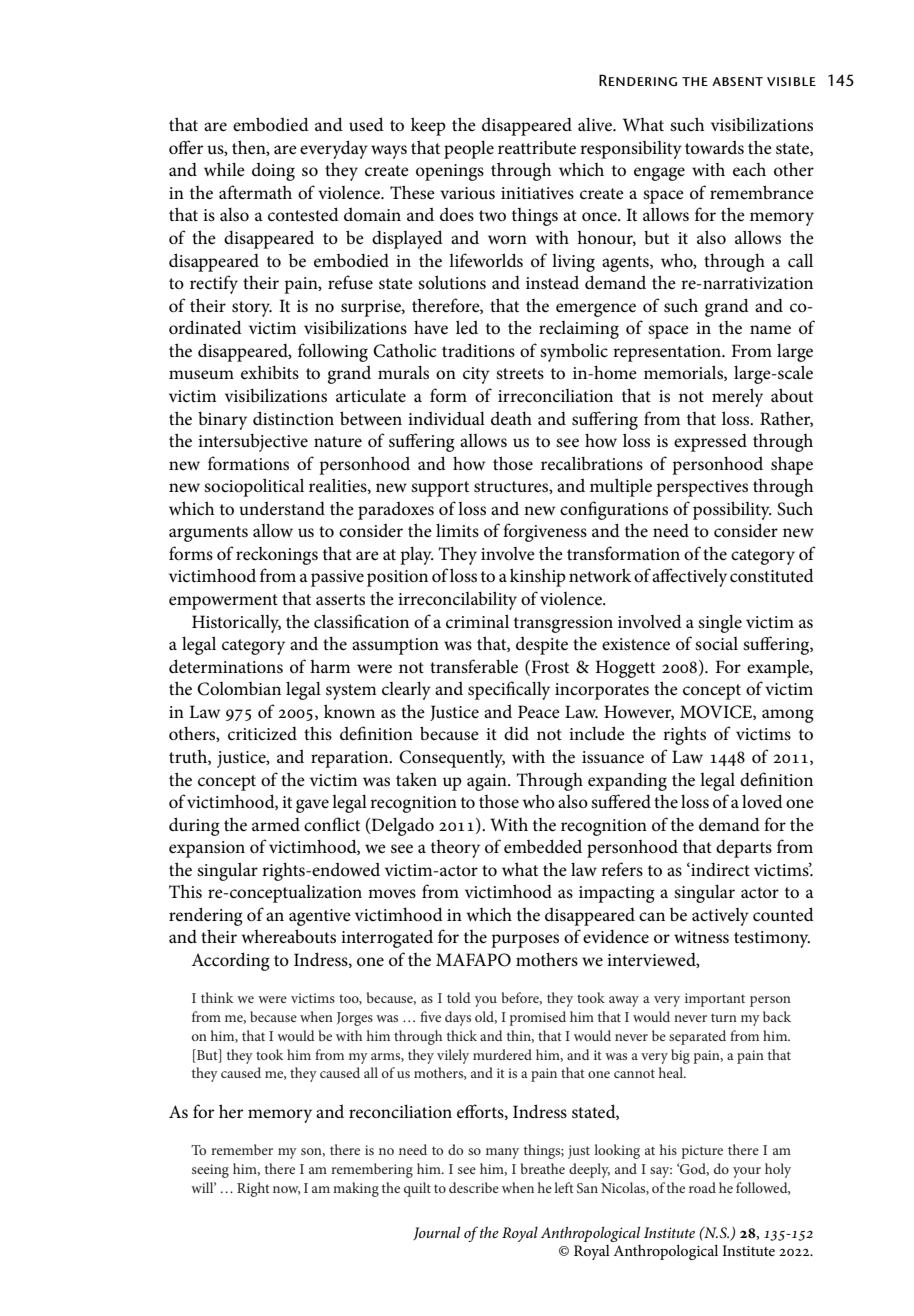 The image size is (914, 1316). I want to click on towards, so click(714, 148).
